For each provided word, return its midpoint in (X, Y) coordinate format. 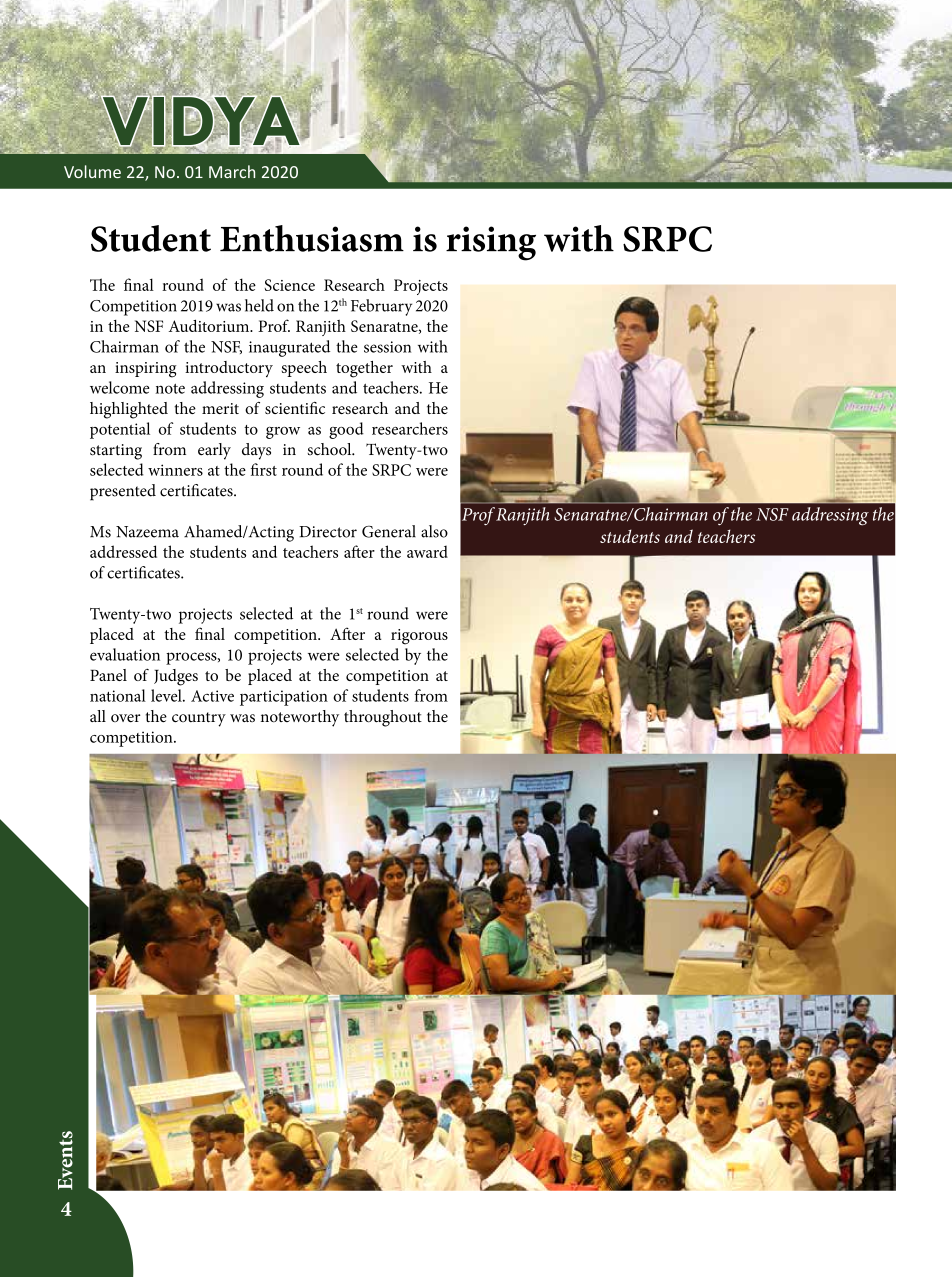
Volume (92, 171)
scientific (295, 408)
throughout (383, 718)
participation (284, 698)
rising (491, 243)
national (118, 695)
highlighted (129, 410)
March (232, 171)
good (346, 430)
